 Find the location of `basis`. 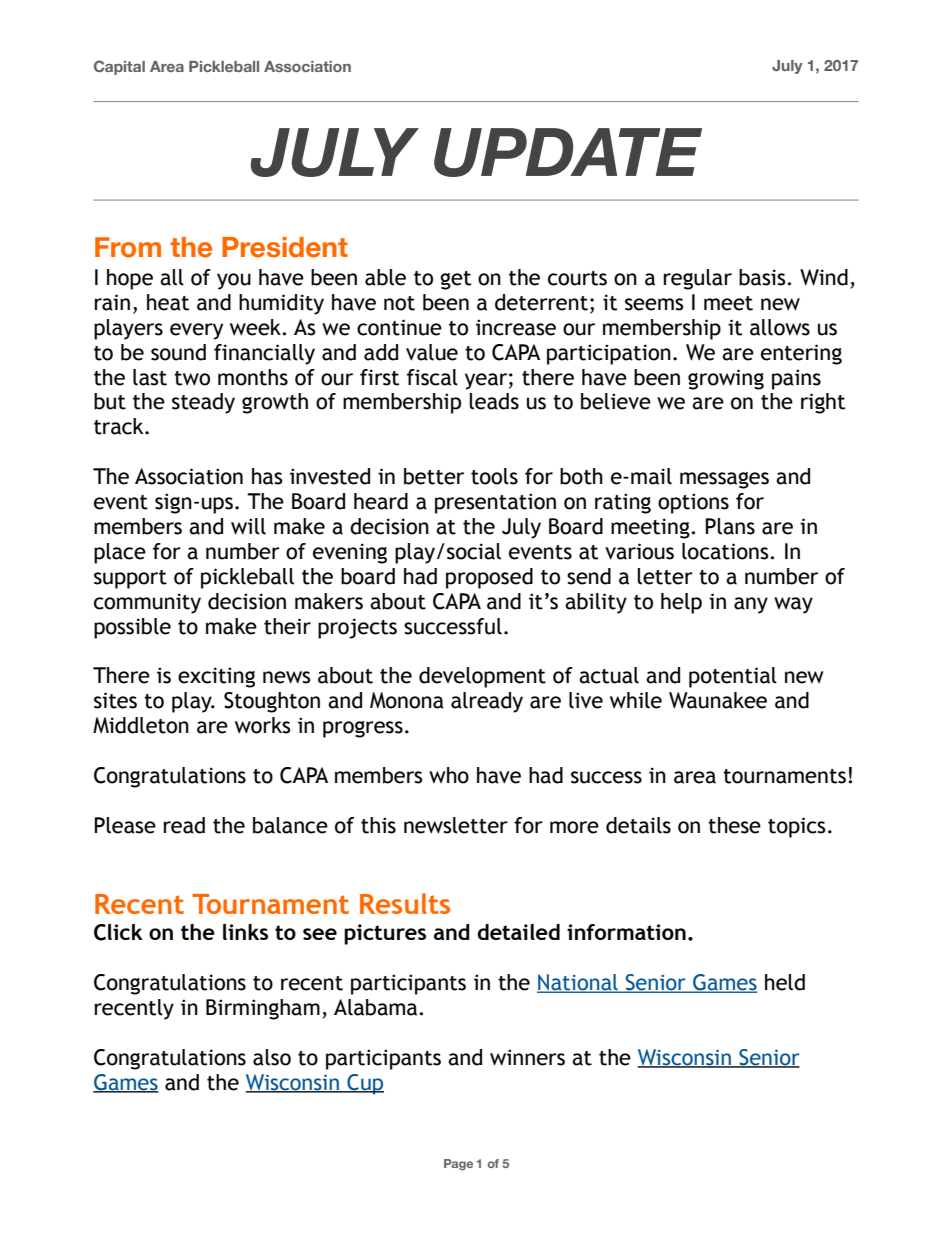

basis is located at coordinates (763, 277).
